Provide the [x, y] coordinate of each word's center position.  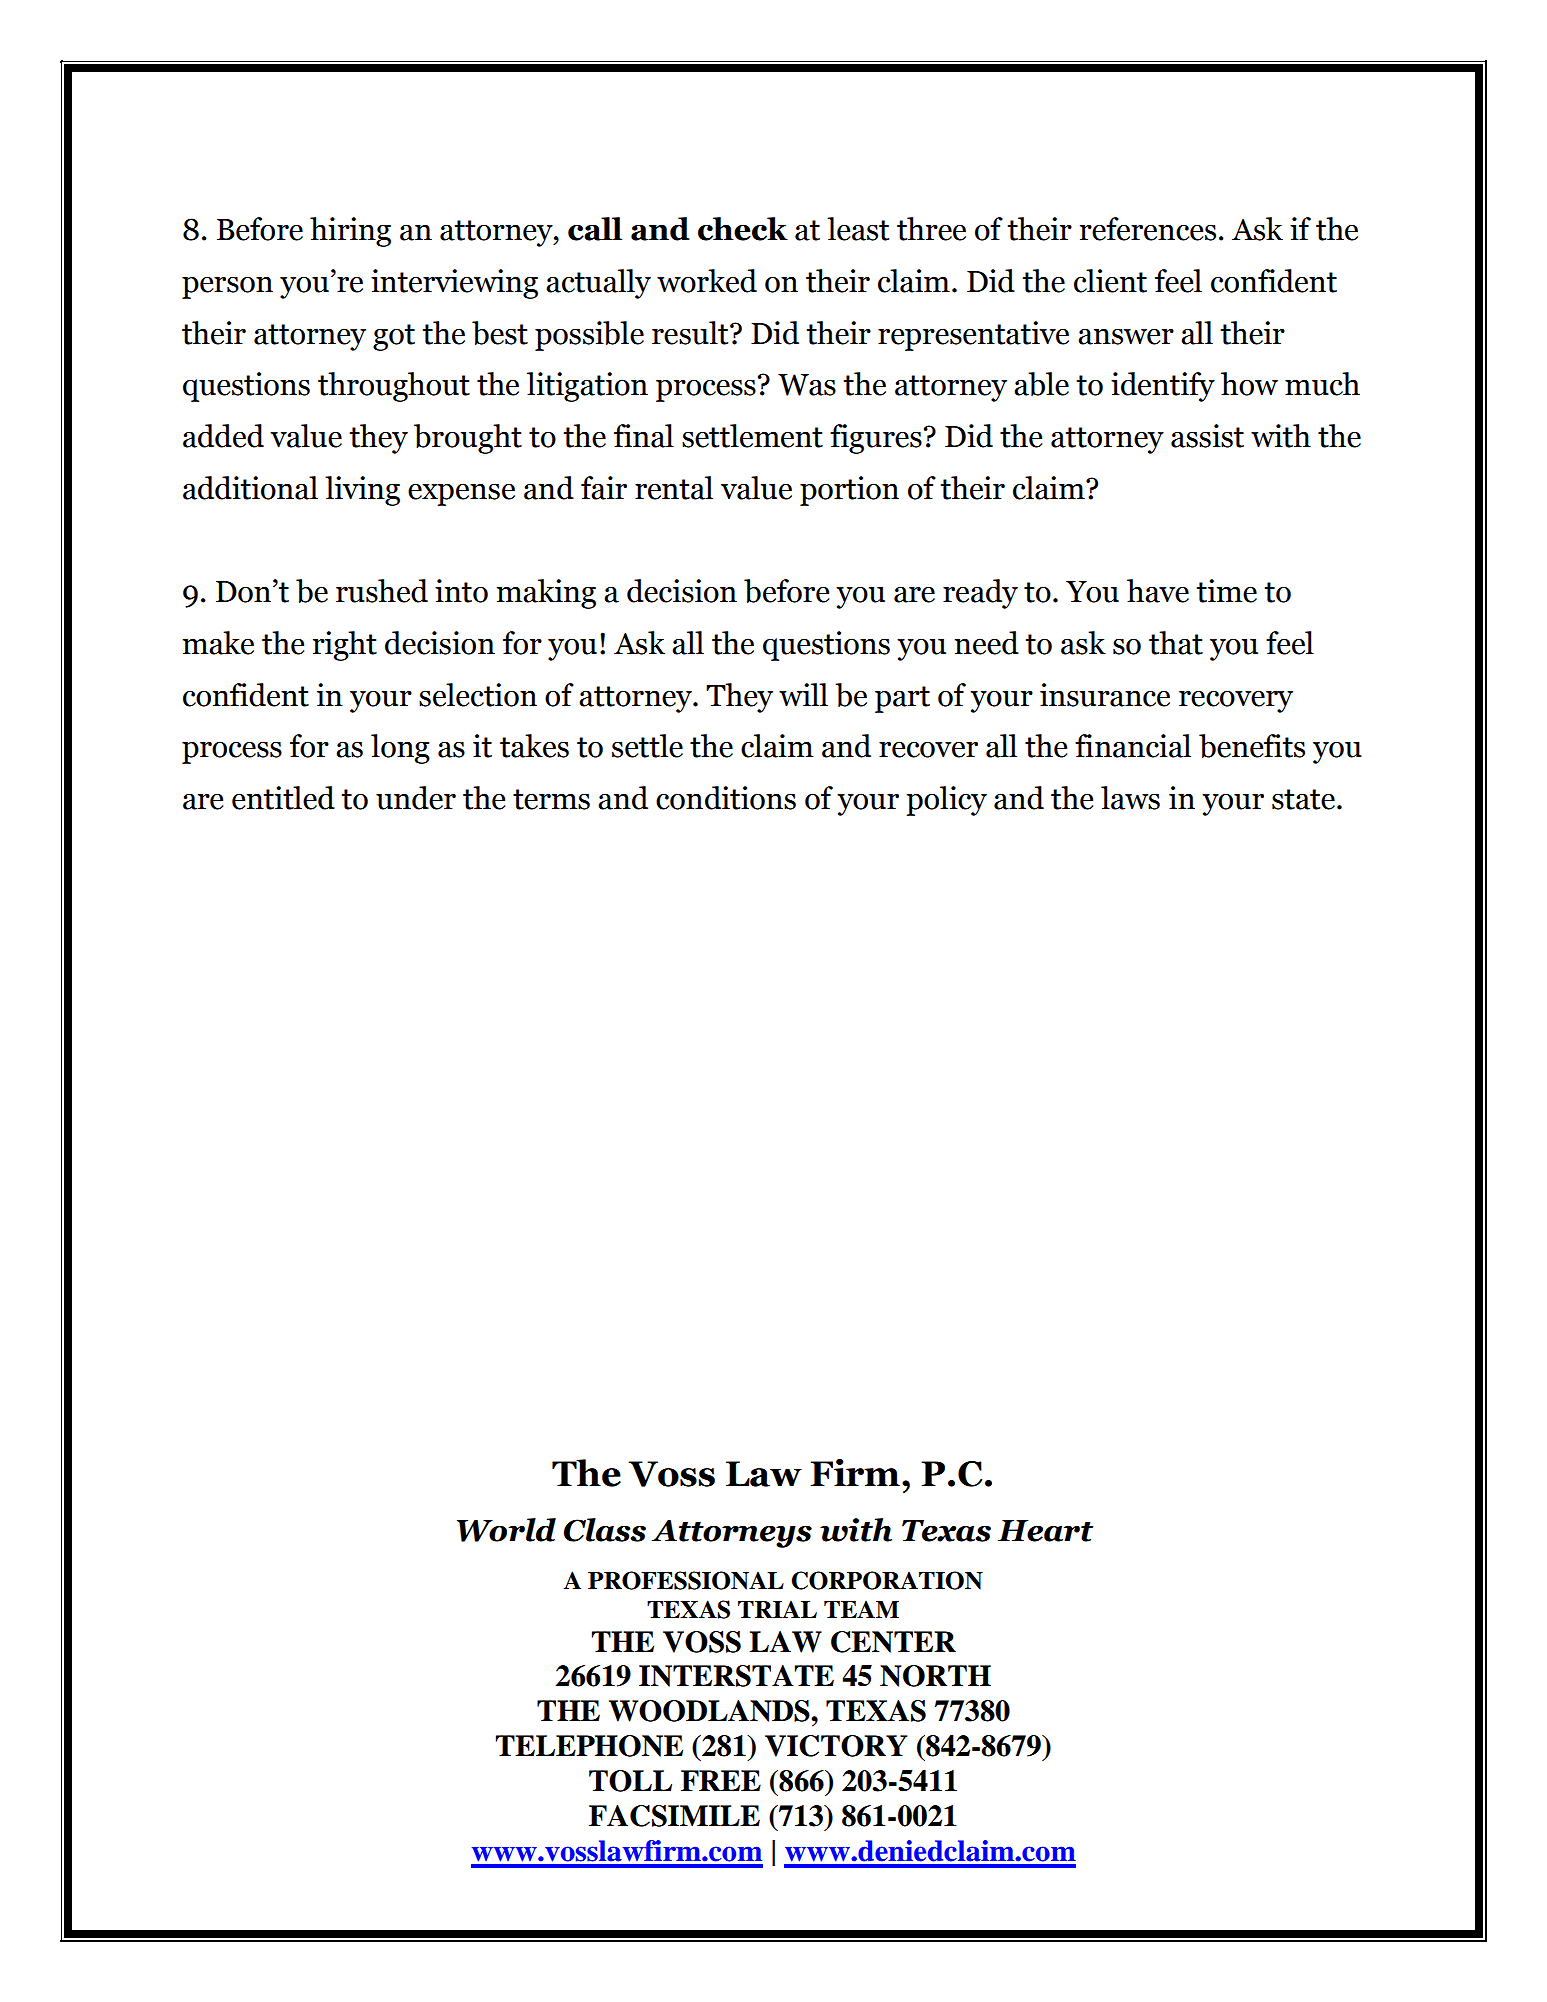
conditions [726, 798]
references [1148, 229]
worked [707, 281]
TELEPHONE [589, 1746]
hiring [350, 232]
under [416, 798]
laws [1130, 798]
